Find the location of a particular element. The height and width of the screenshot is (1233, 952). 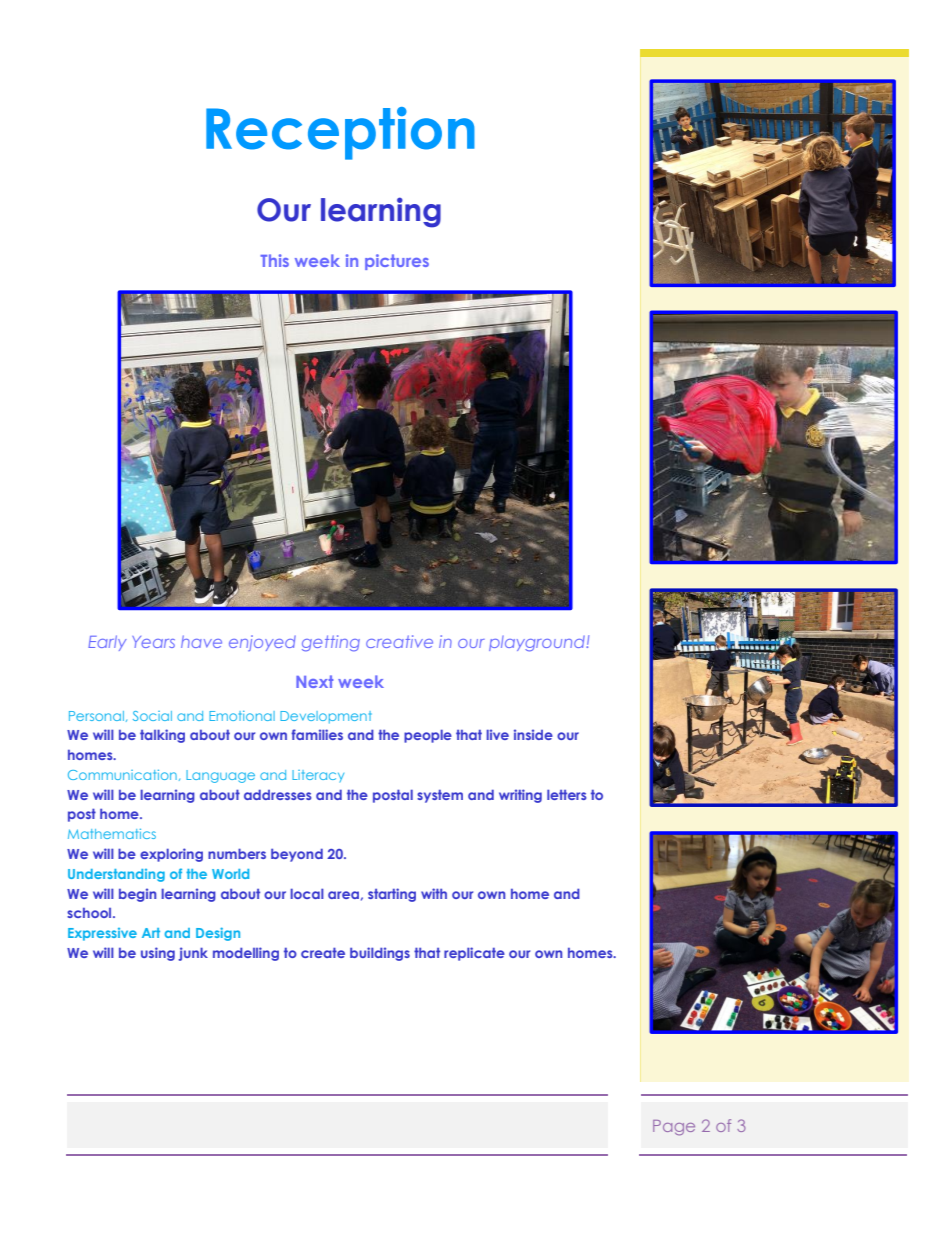

Next is located at coordinates (314, 681).
